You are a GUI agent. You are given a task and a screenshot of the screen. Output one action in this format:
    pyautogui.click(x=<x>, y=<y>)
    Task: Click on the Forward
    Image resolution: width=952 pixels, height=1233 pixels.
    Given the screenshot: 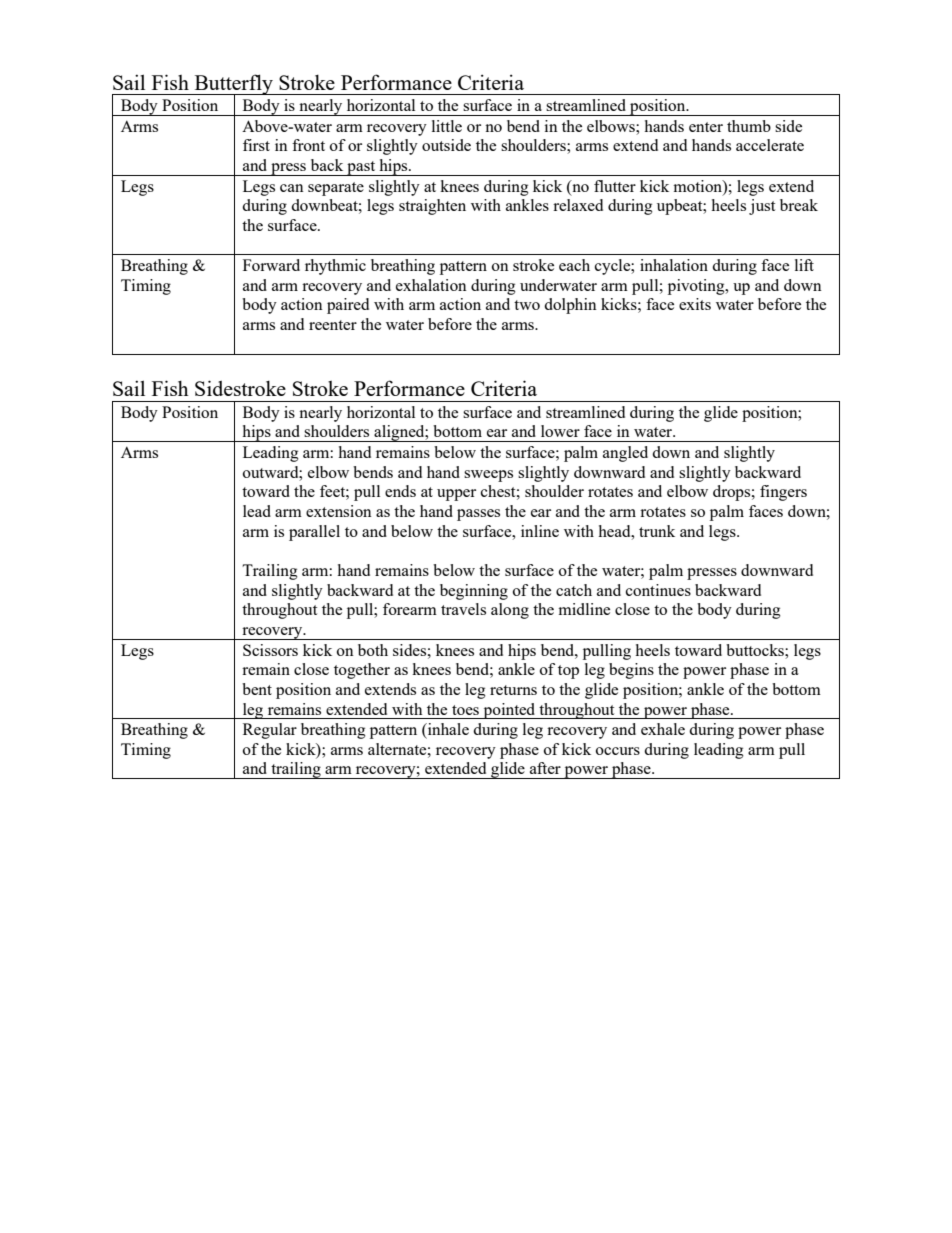 What is the action you would take?
    pyautogui.click(x=271, y=265)
